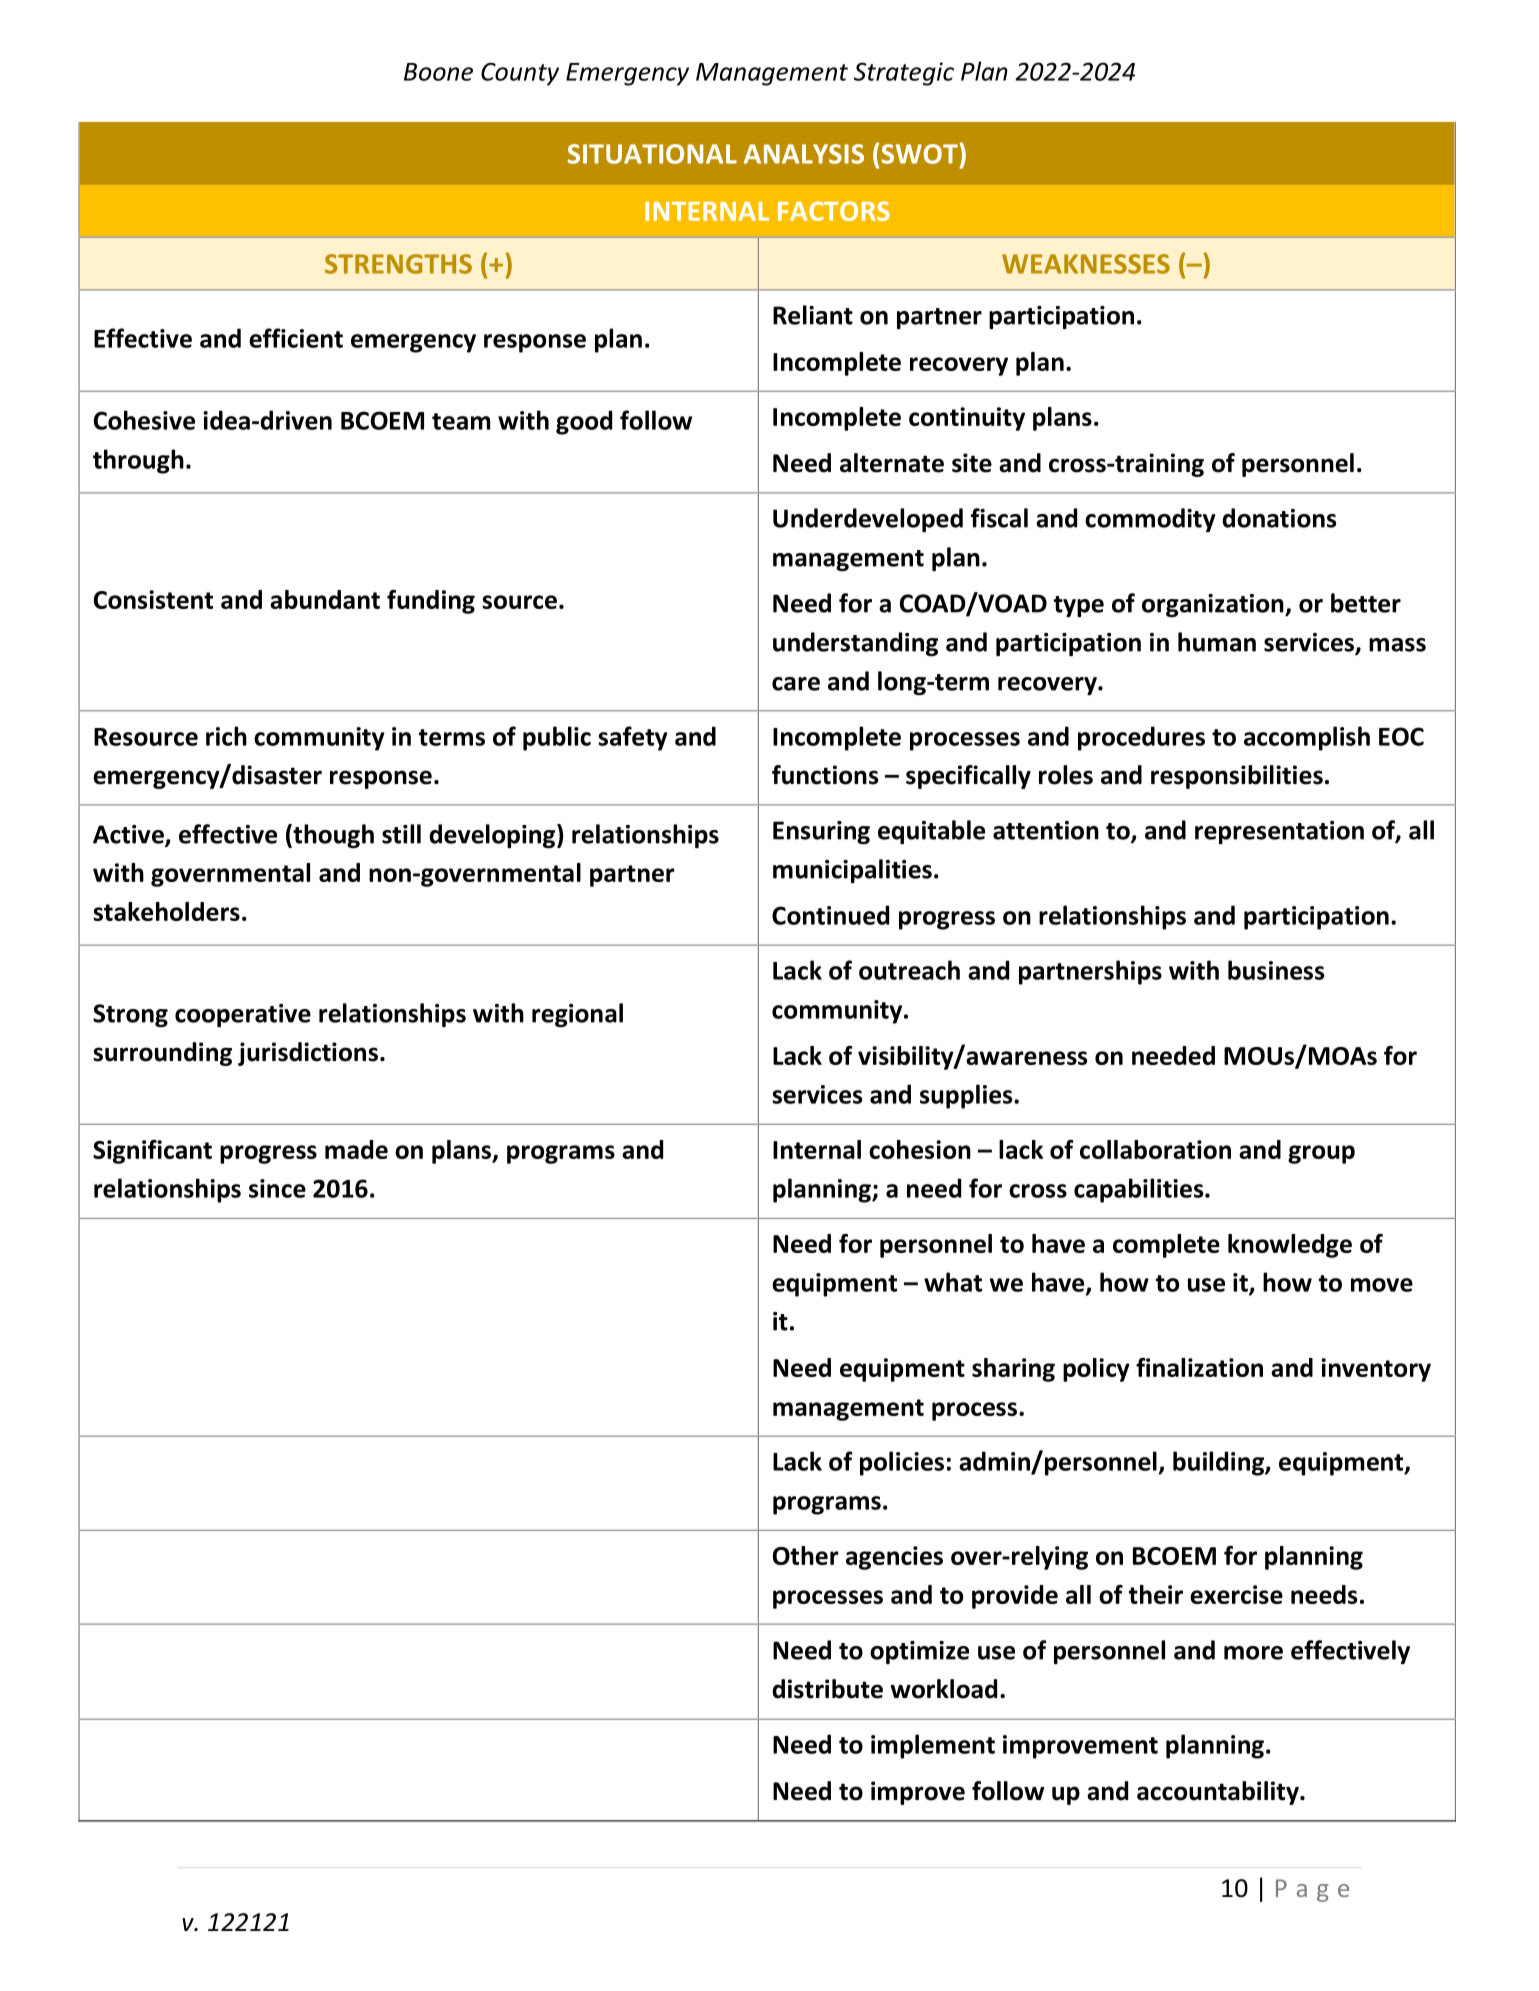 This document has width=1539, height=1991. I want to click on Continued, so click(830, 915).
